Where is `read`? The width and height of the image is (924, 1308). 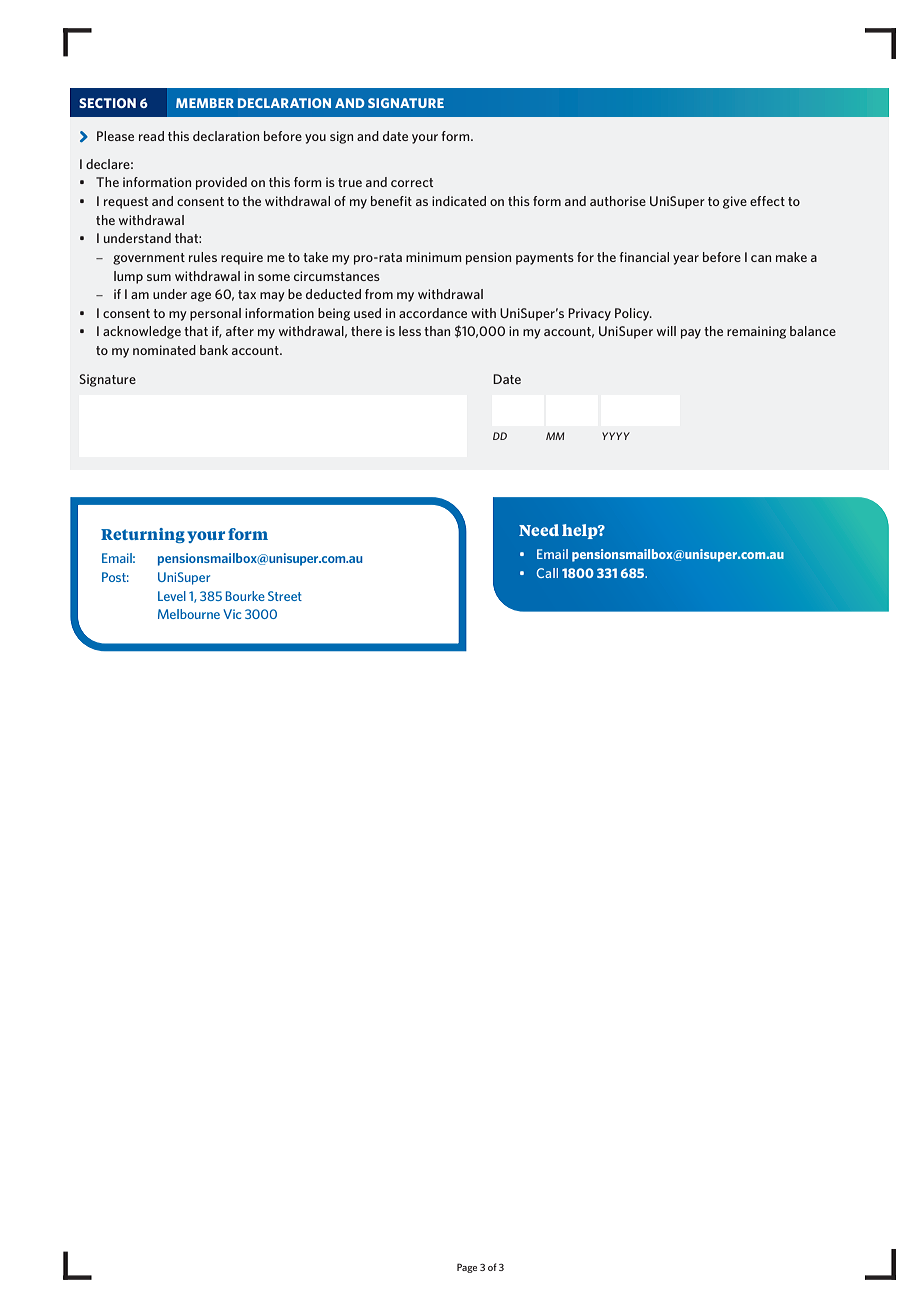
read is located at coordinates (151, 136).
